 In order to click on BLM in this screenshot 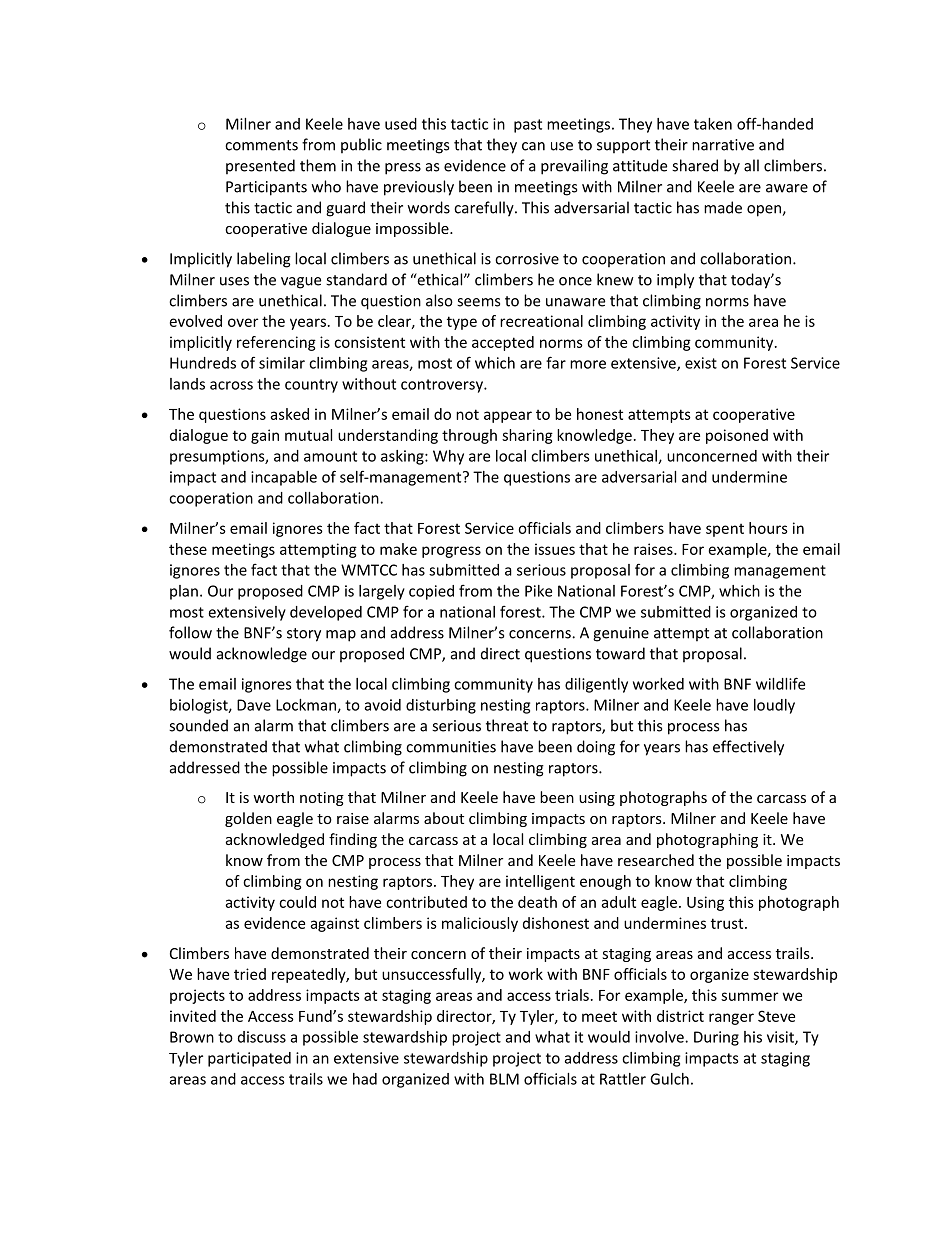, I will do `click(504, 1079)`.
